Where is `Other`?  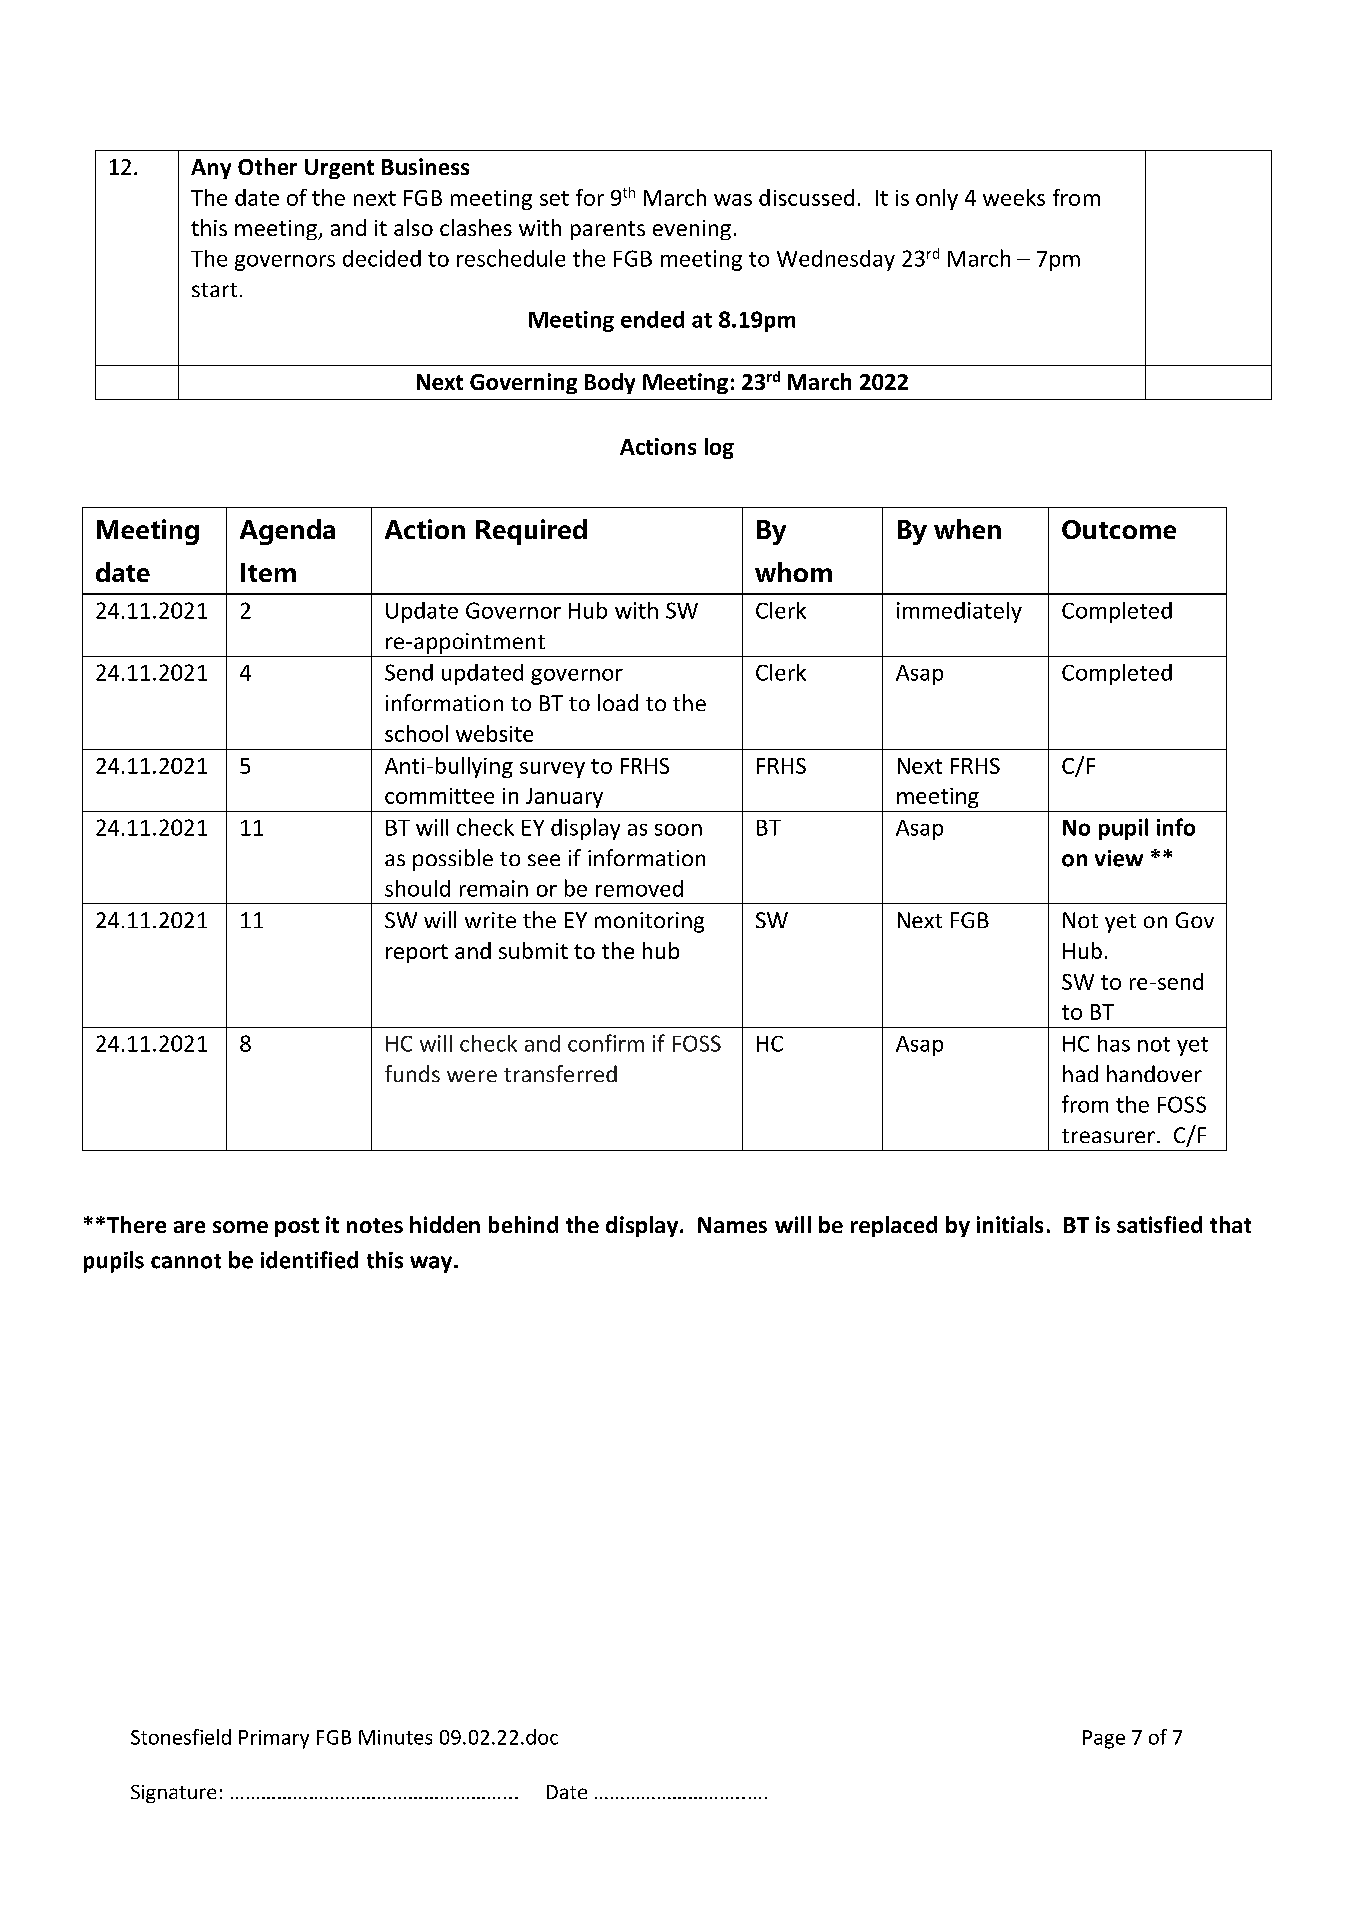
Other is located at coordinates (267, 166).
